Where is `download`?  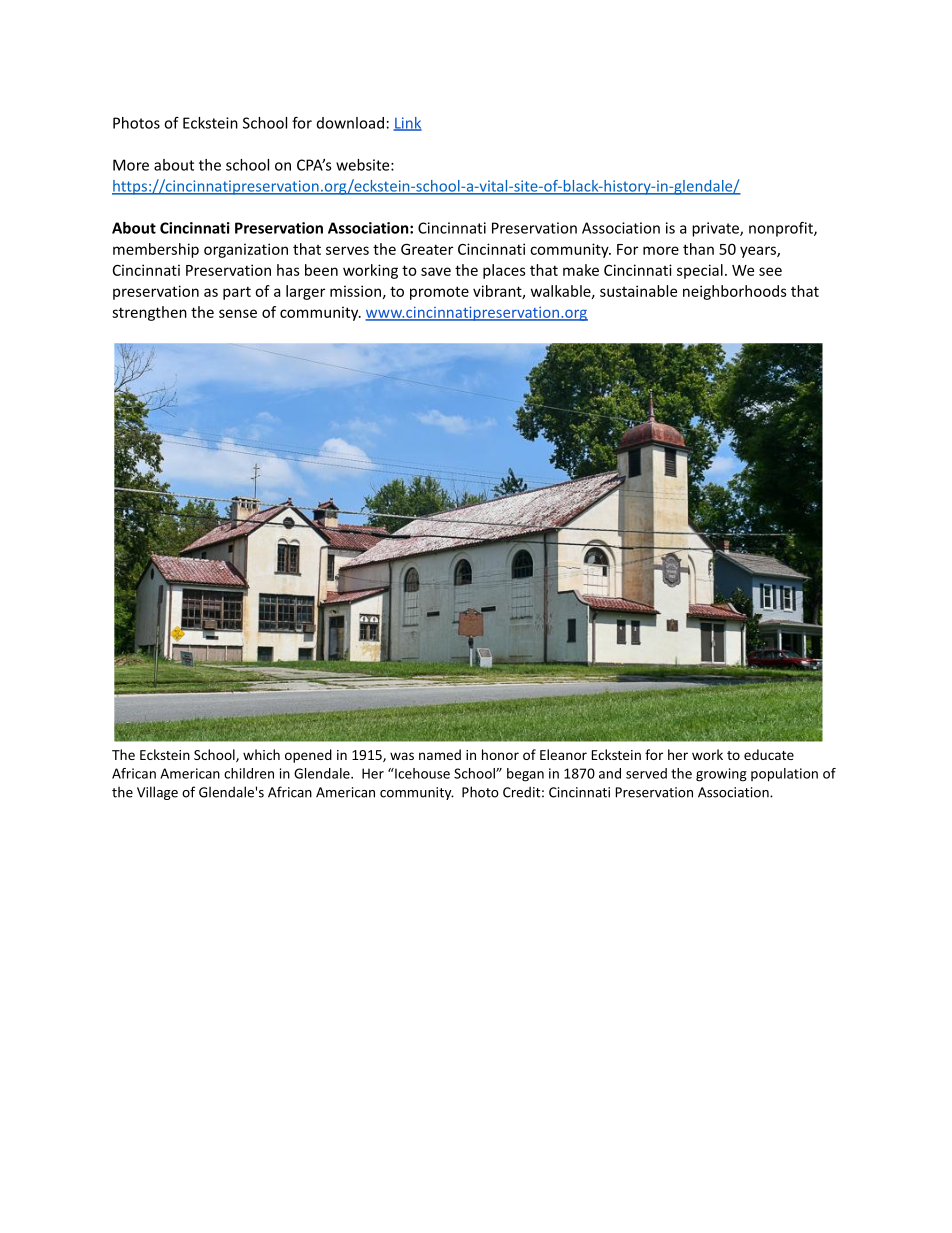 download is located at coordinates (350, 123).
